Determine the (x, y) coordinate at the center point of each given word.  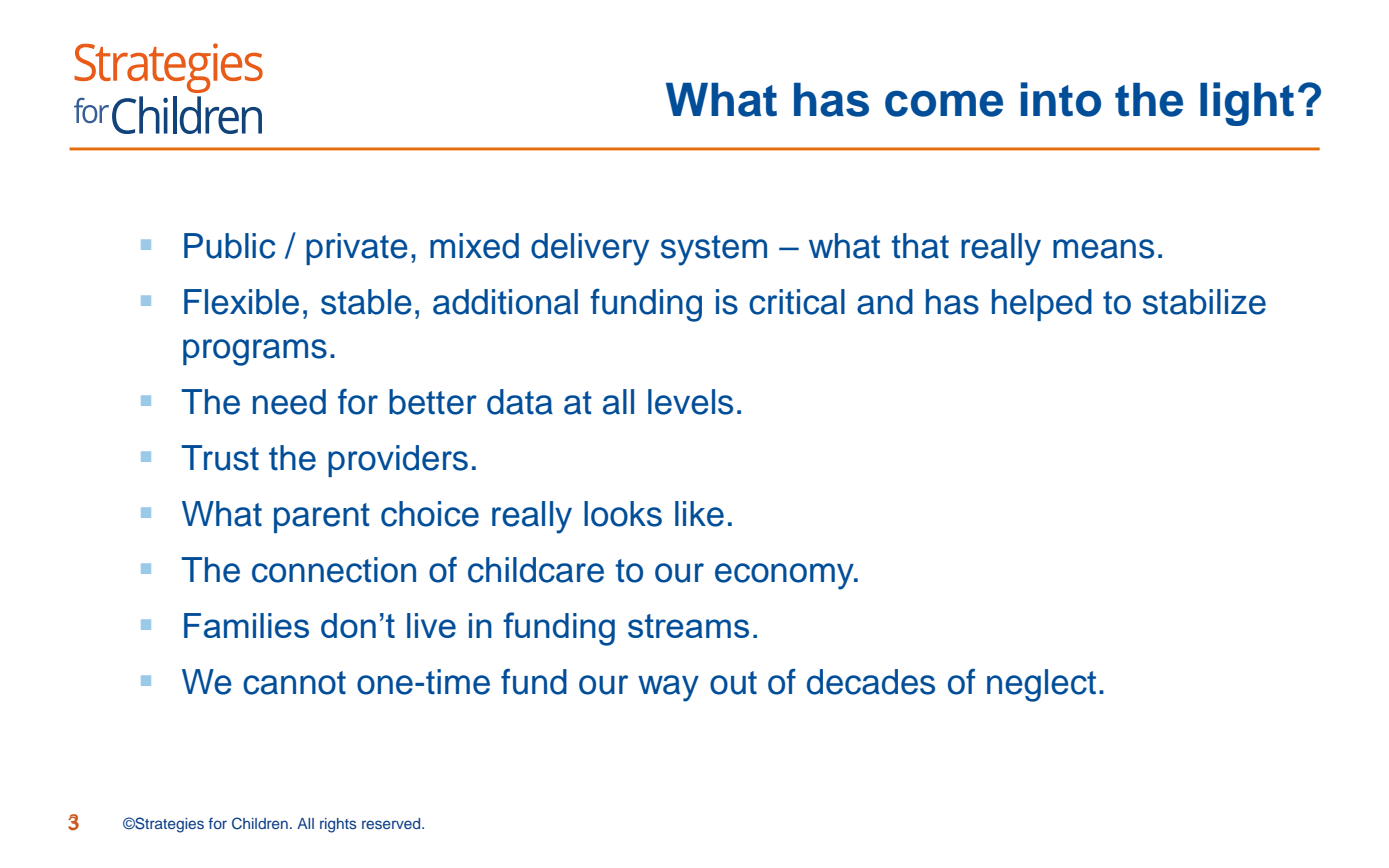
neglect (1041, 685)
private (357, 249)
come (944, 103)
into (1061, 99)
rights (338, 825)
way (668, 688)
